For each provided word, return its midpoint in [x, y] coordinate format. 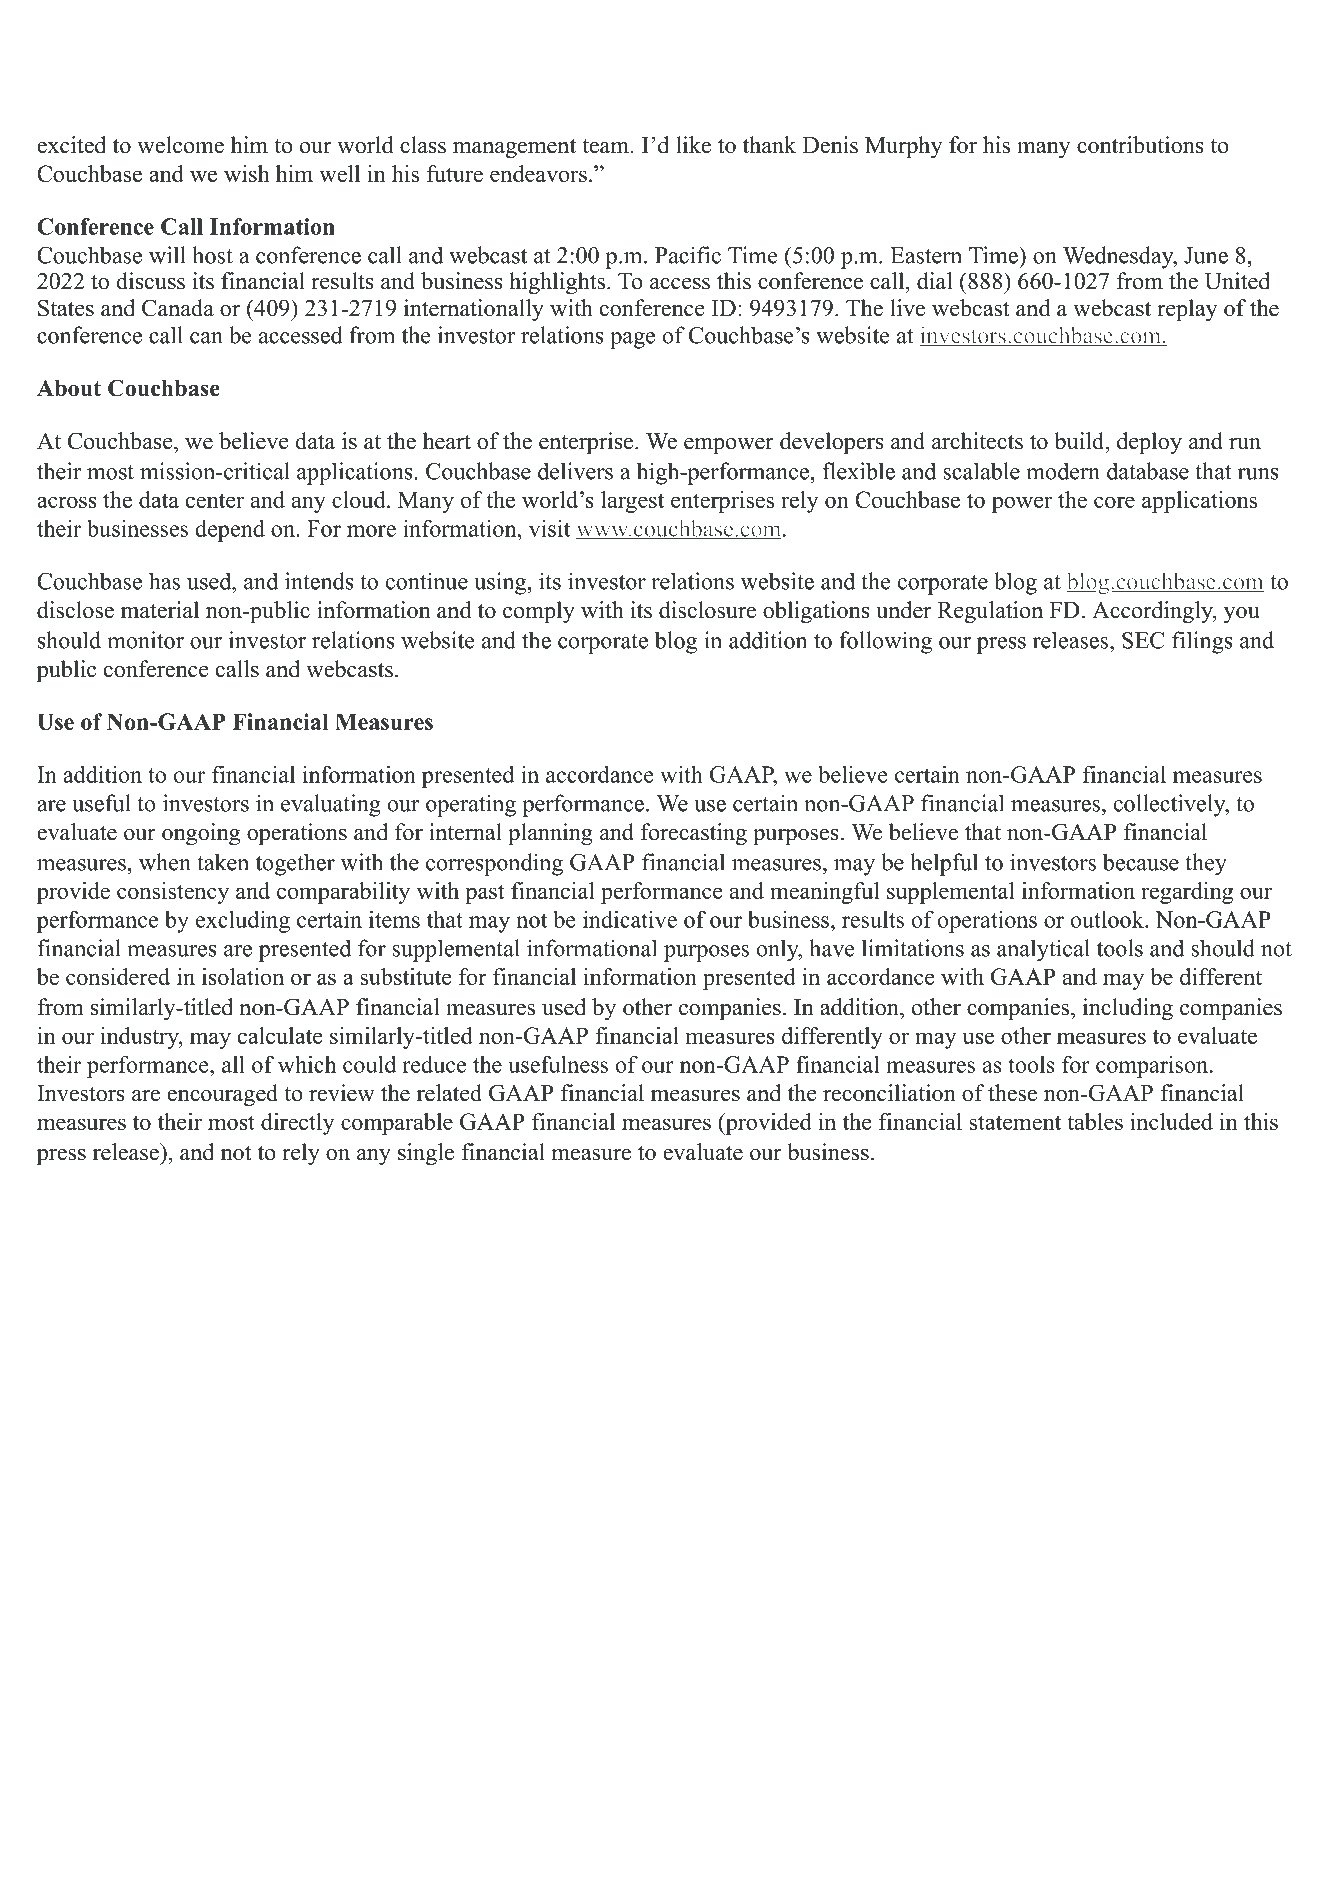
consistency [173, 893]
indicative [630, 919]
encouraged [222, 1095]
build [1080, 441]
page [632, 340]
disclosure [707, 610]
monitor [145, 640]
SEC [1143, 640]
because [1141, 862]
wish [246, 173]
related [449, 1093]
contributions [1140, 145]
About [69, 388]
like [693, 145]
